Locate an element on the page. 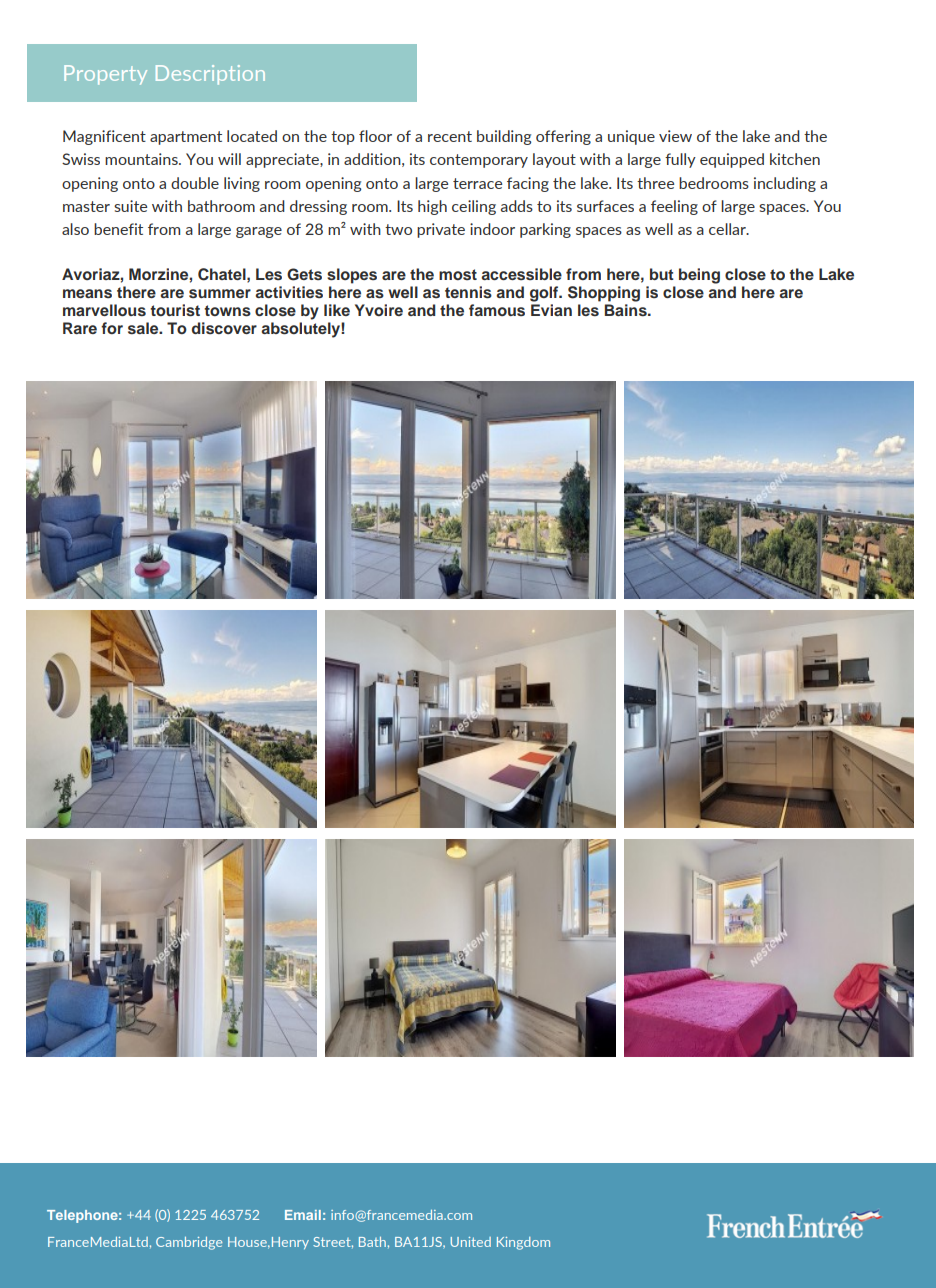 The image size is (936, 1288). view is located at coordinates (675, 136).
